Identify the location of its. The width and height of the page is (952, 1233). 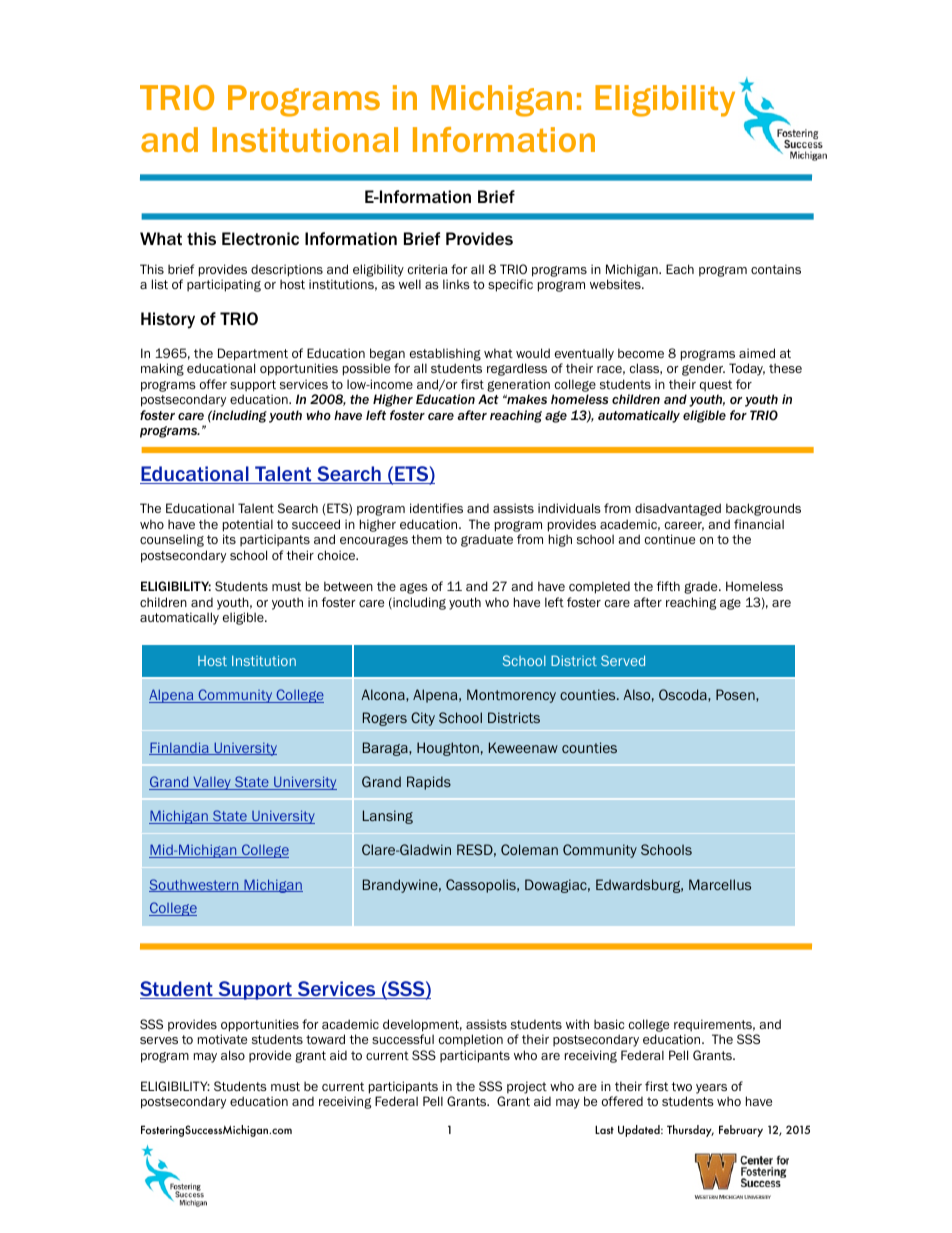
(229, 539).
